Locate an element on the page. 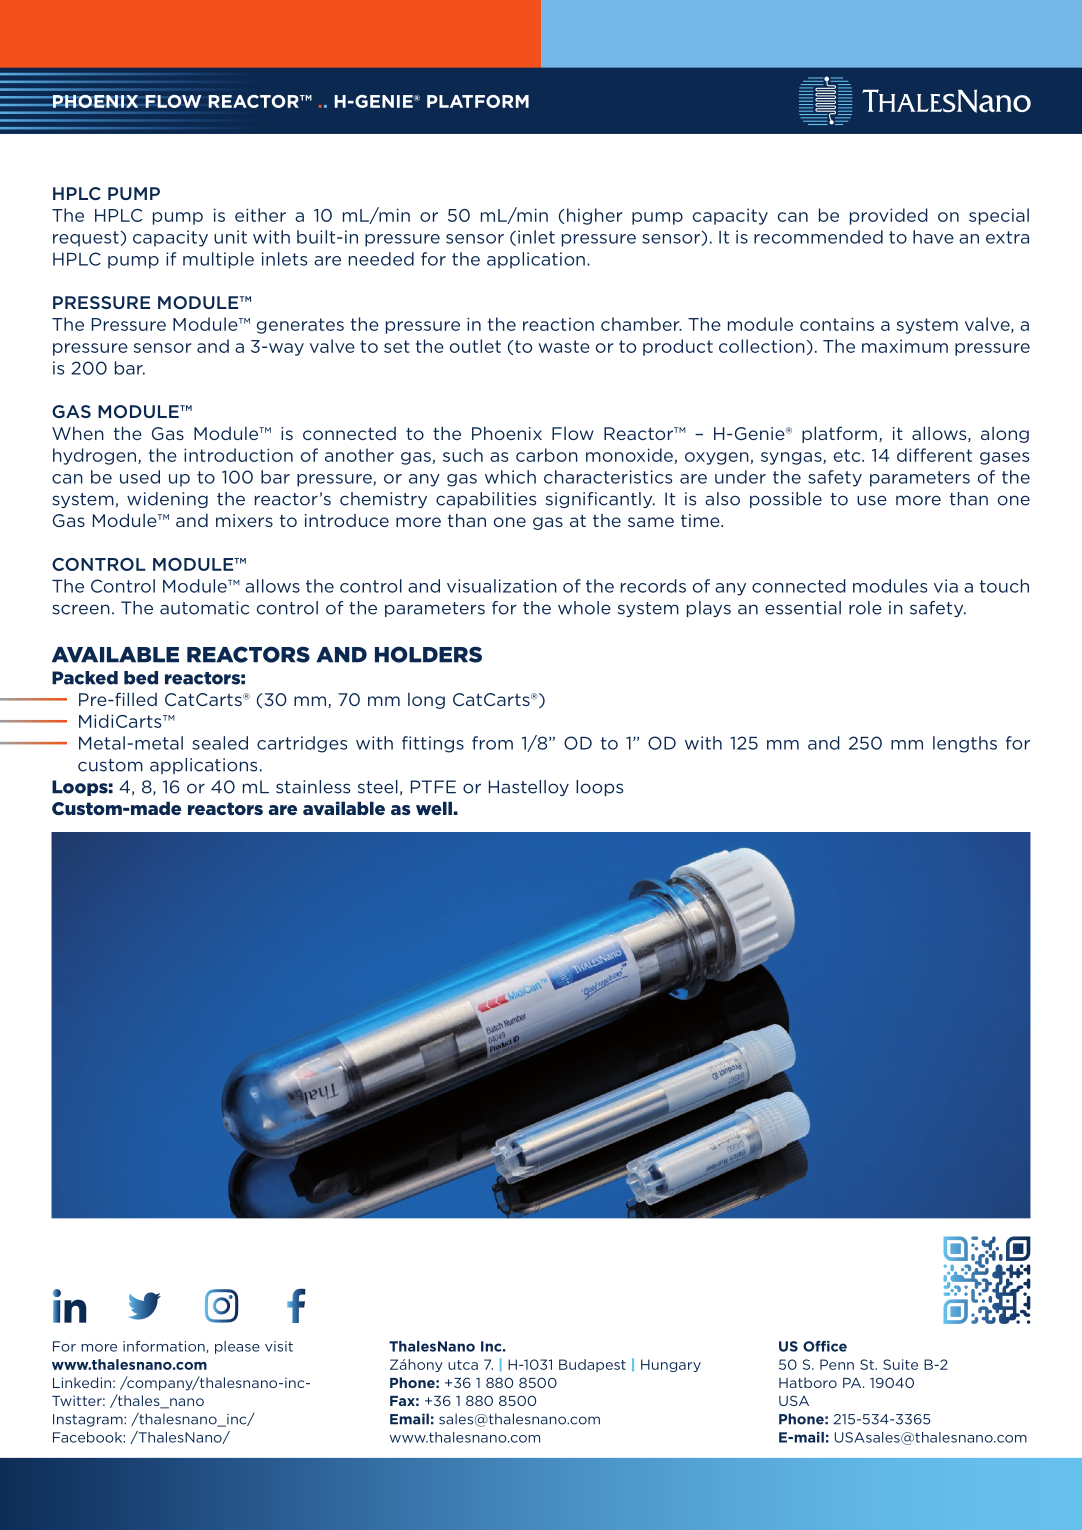 The image size is (1082, 1530). lengths is located at coordinates (965, 744).
